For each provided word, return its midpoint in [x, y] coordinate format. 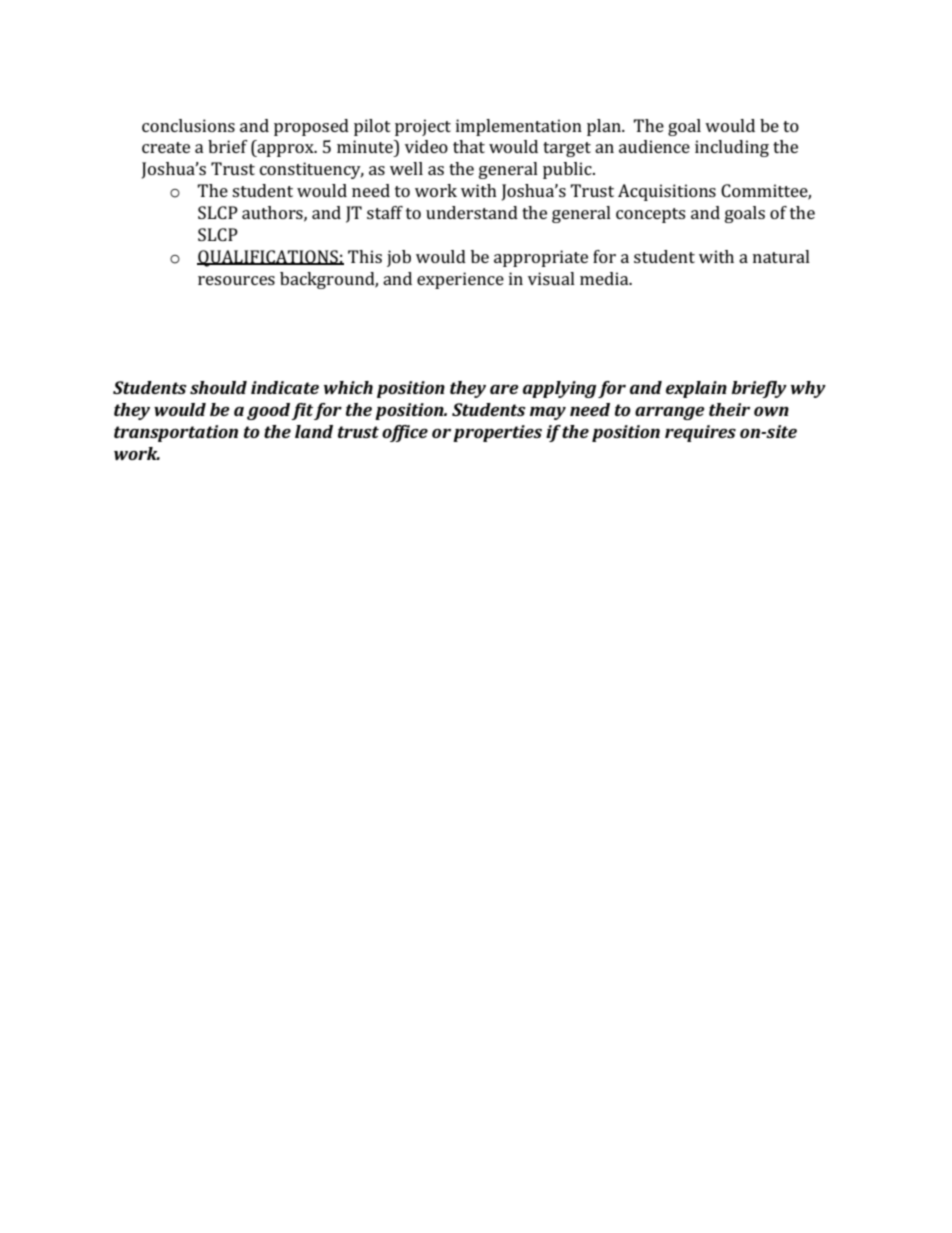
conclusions [188, 125]
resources [236, 280]
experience [460, 280]
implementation [519, 127]
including [732, 148]
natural [781, 256]
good [269, 411]
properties [497, 433]
